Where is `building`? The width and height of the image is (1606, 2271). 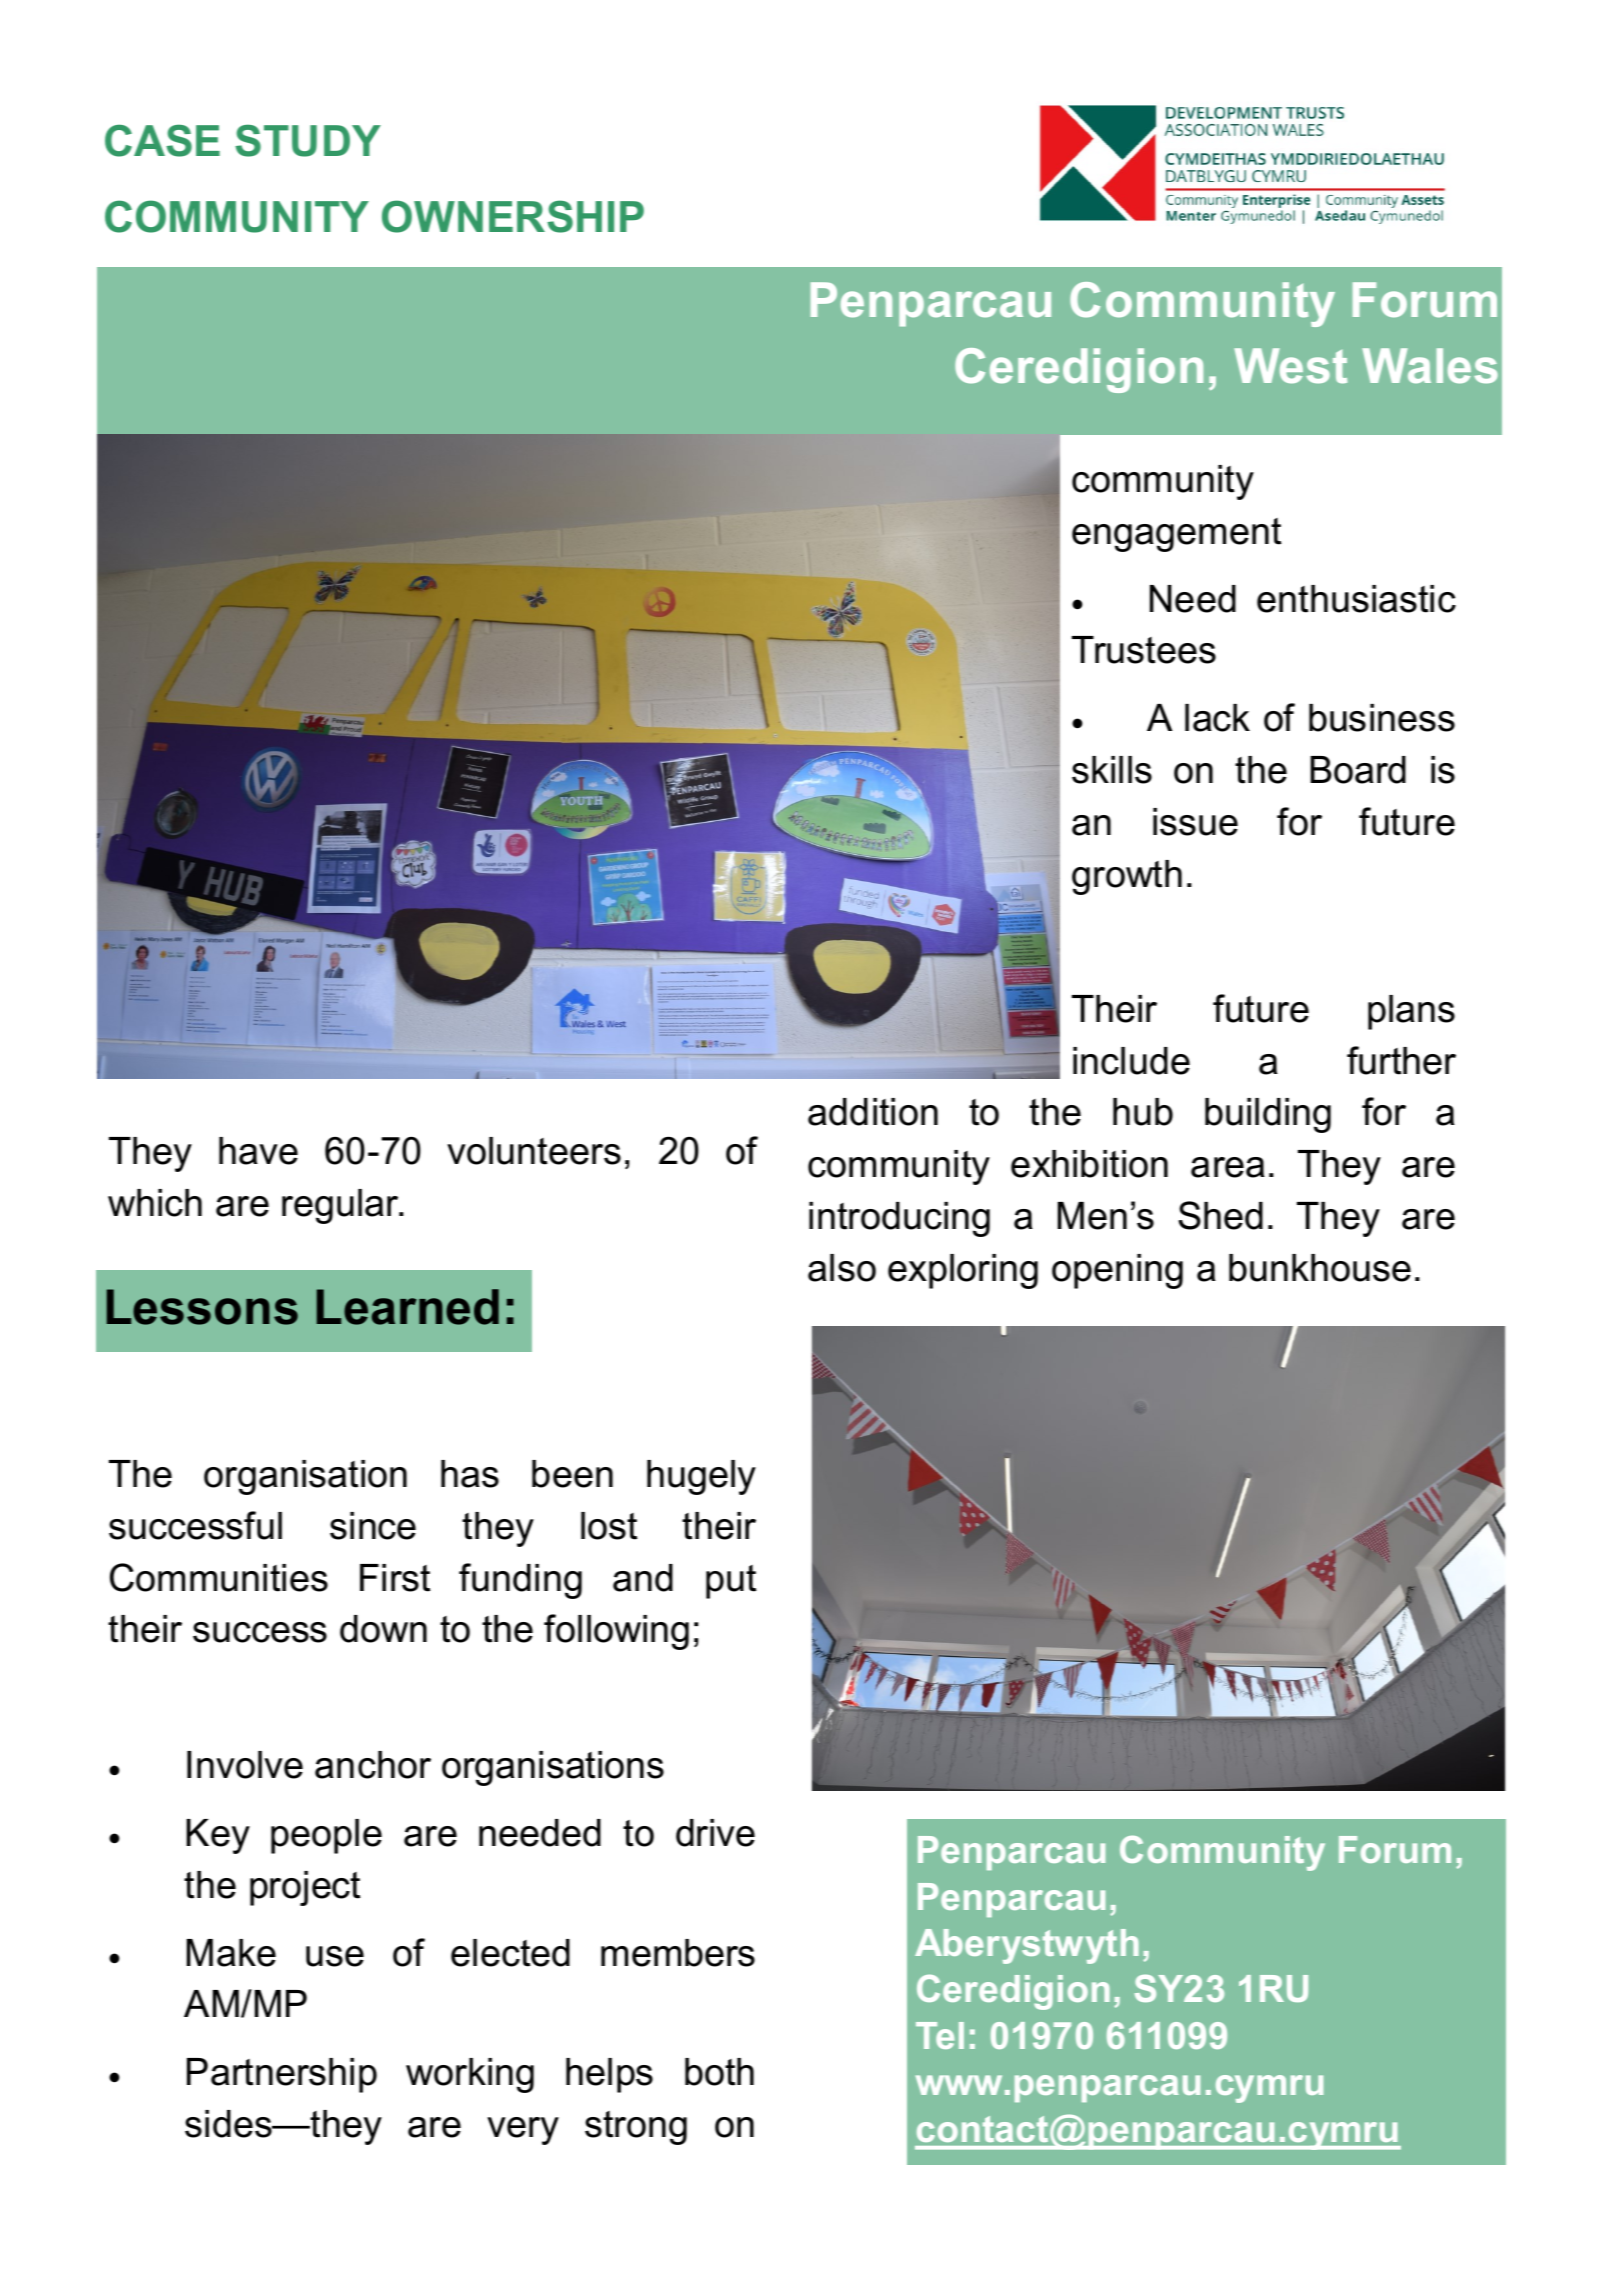 building is located at coordinates (1268, 1115).
